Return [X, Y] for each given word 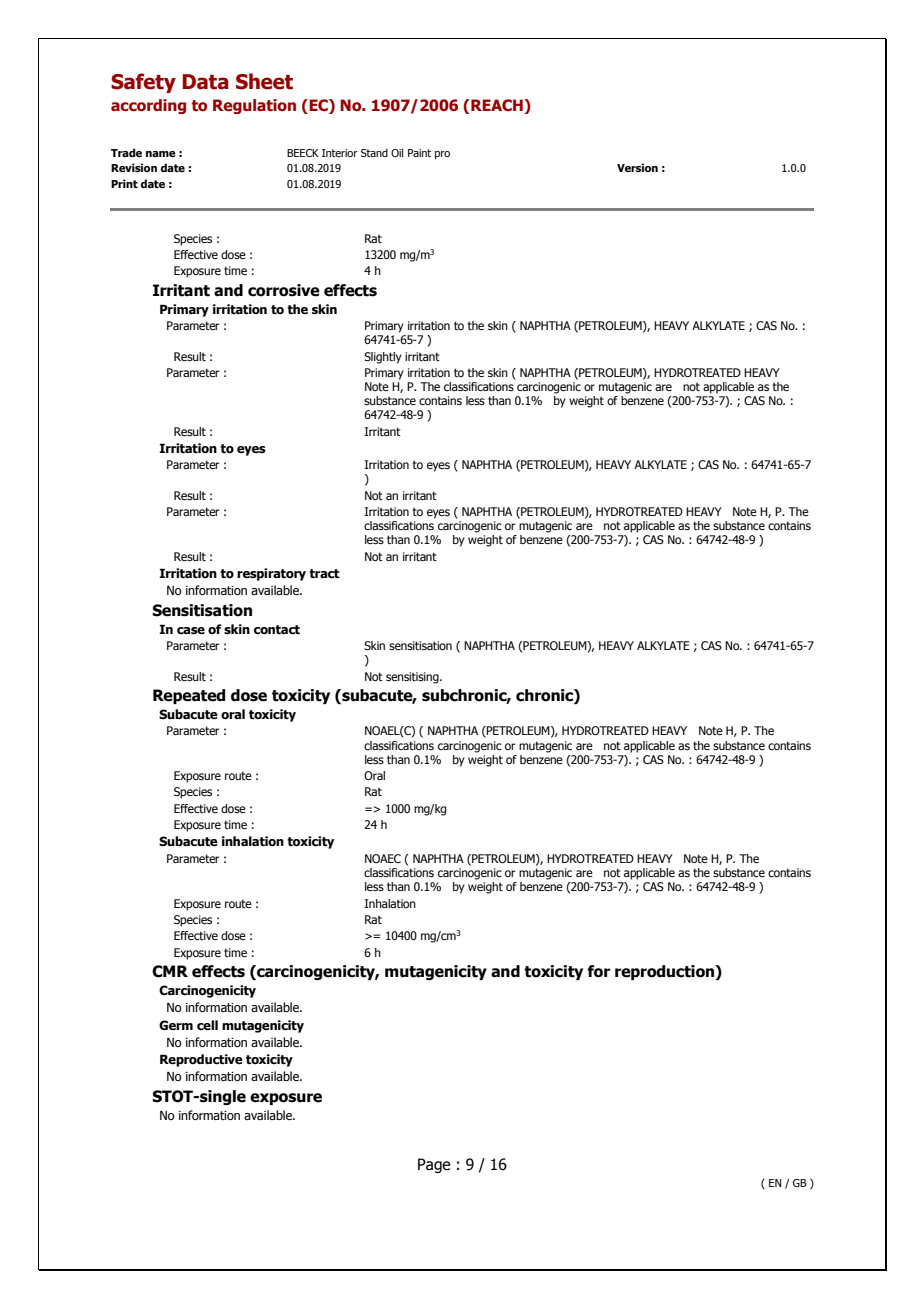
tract [324, 574]
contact [277, 630]
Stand [374, 152]
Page [434, 1165]
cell [207, 1025]
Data [205, 82]
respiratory [271, 574]
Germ [176, 1025]
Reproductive [201, 1060]
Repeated [189, 696]
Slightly [383, 358]
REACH [497, 105]
